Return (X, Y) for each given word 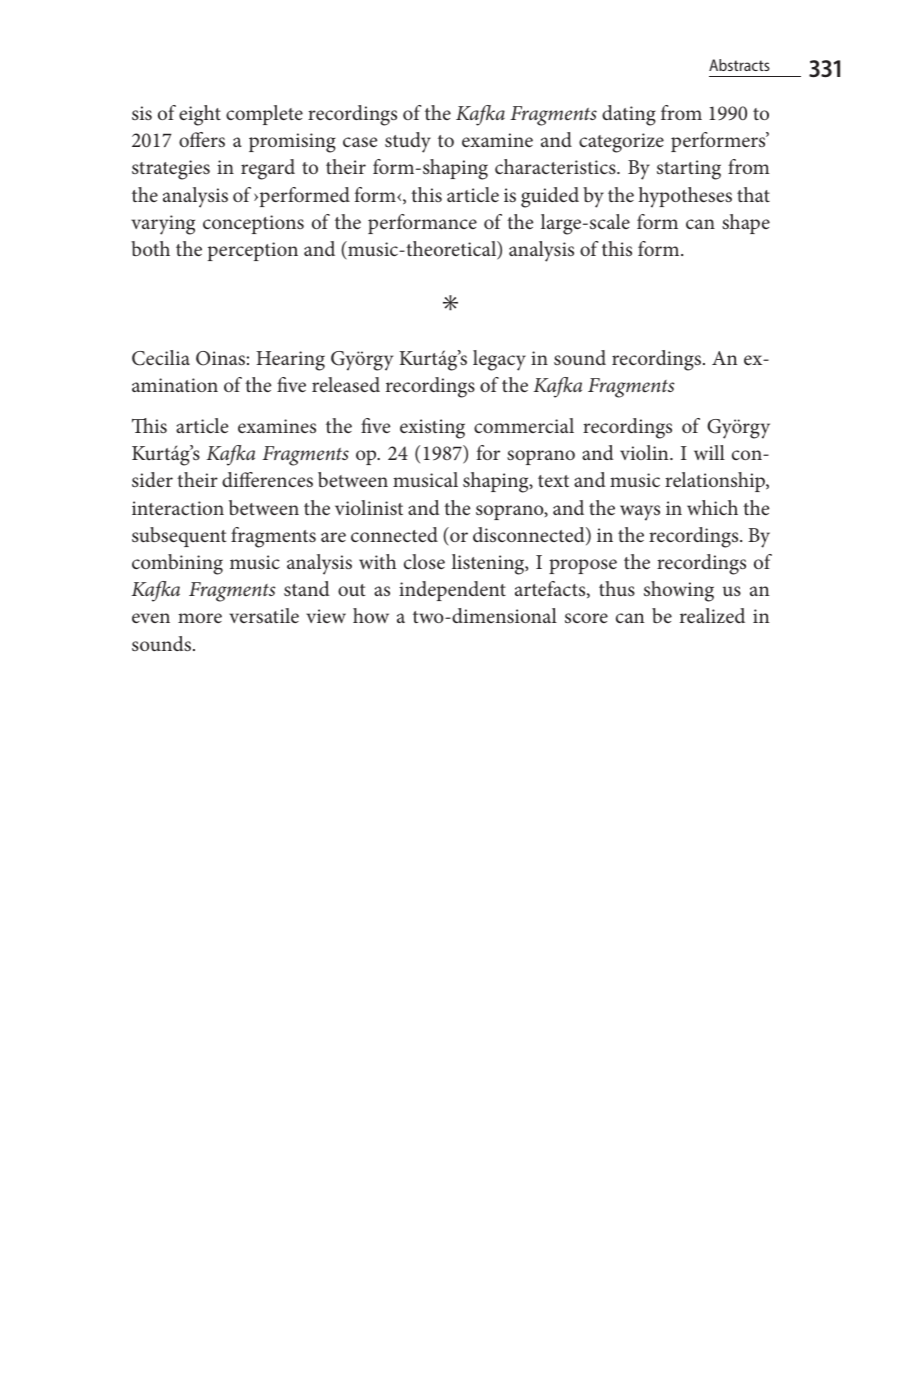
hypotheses (685, 197)
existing (432, 429)
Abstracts (739, 65)
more (200, 618)
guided (550, 197)
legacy (499, 360)
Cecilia (161, 358)
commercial (524, 425)
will (709, 452)
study (408, 142)
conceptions (253, 224)
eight (200, 115)
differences (267, 479)
